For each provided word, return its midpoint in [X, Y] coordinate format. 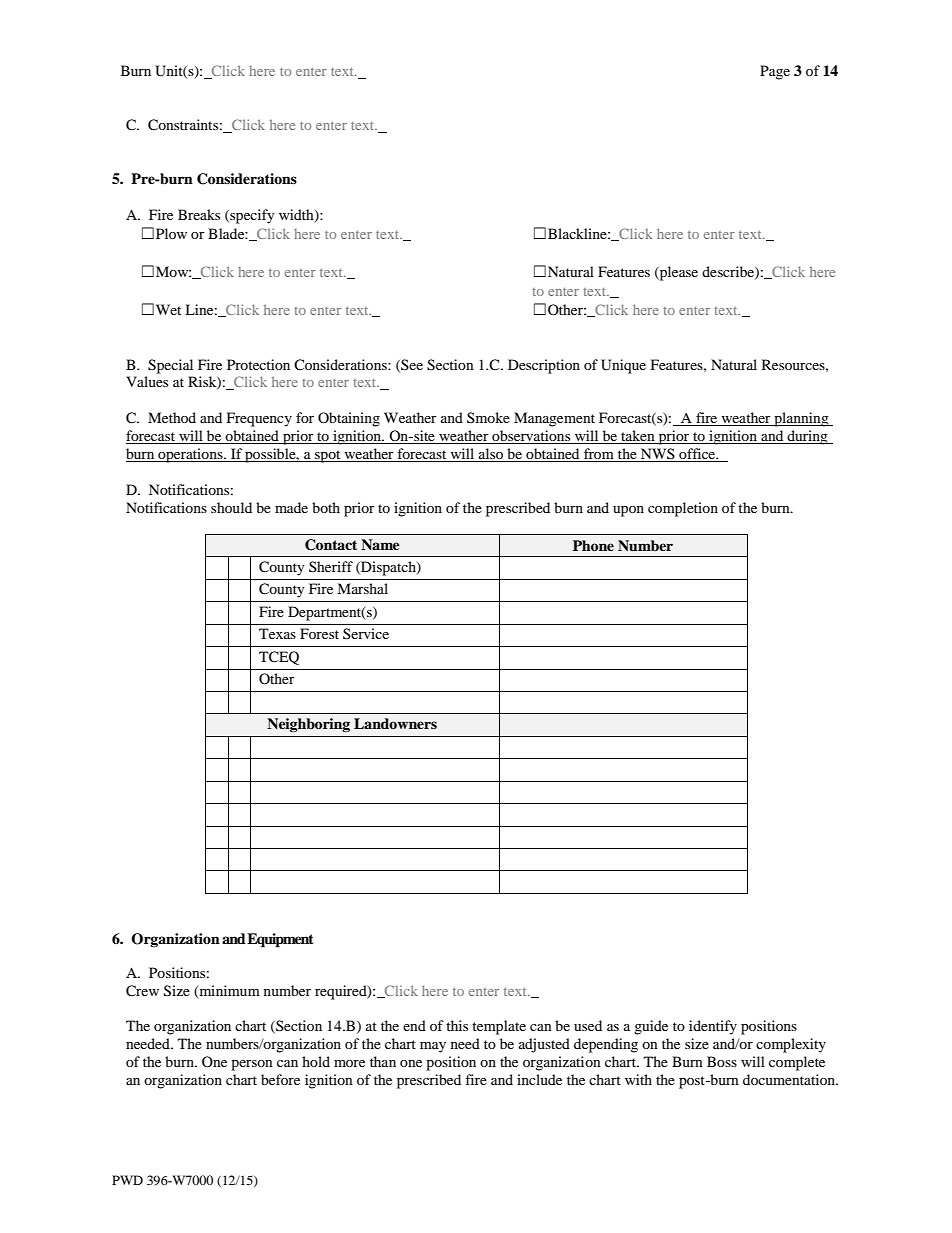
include [539, 1079]
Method [172, 417]
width [297, 215]
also [491, 455]
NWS [658, 455]
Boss [722, 1061]
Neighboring [308, 725]
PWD [127, 1180]
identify [713, 1027]
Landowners [395, 723]
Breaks [199, 214]
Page [775, 72]
